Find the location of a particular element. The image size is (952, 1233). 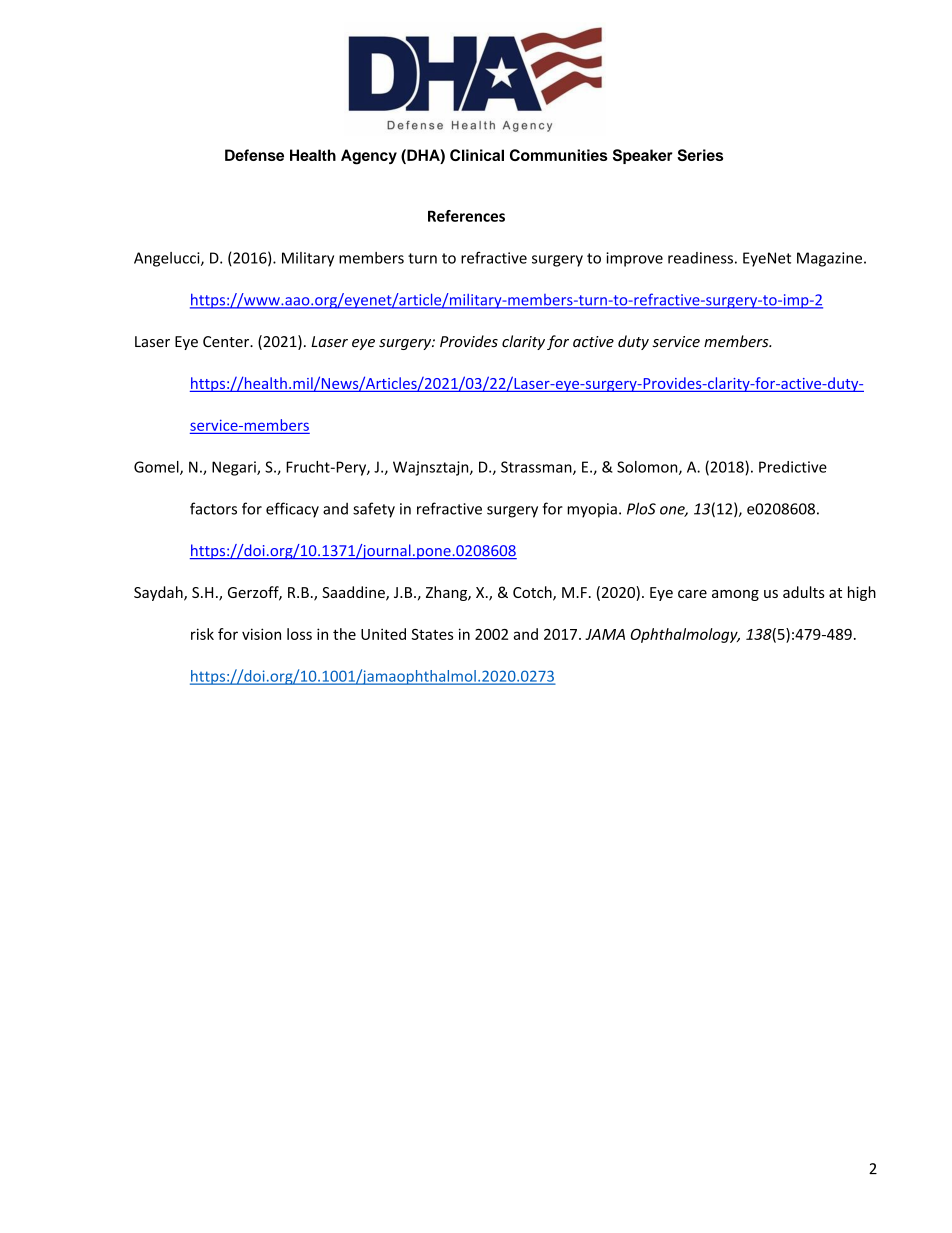

Communities is located at coordinates (559, 155).
